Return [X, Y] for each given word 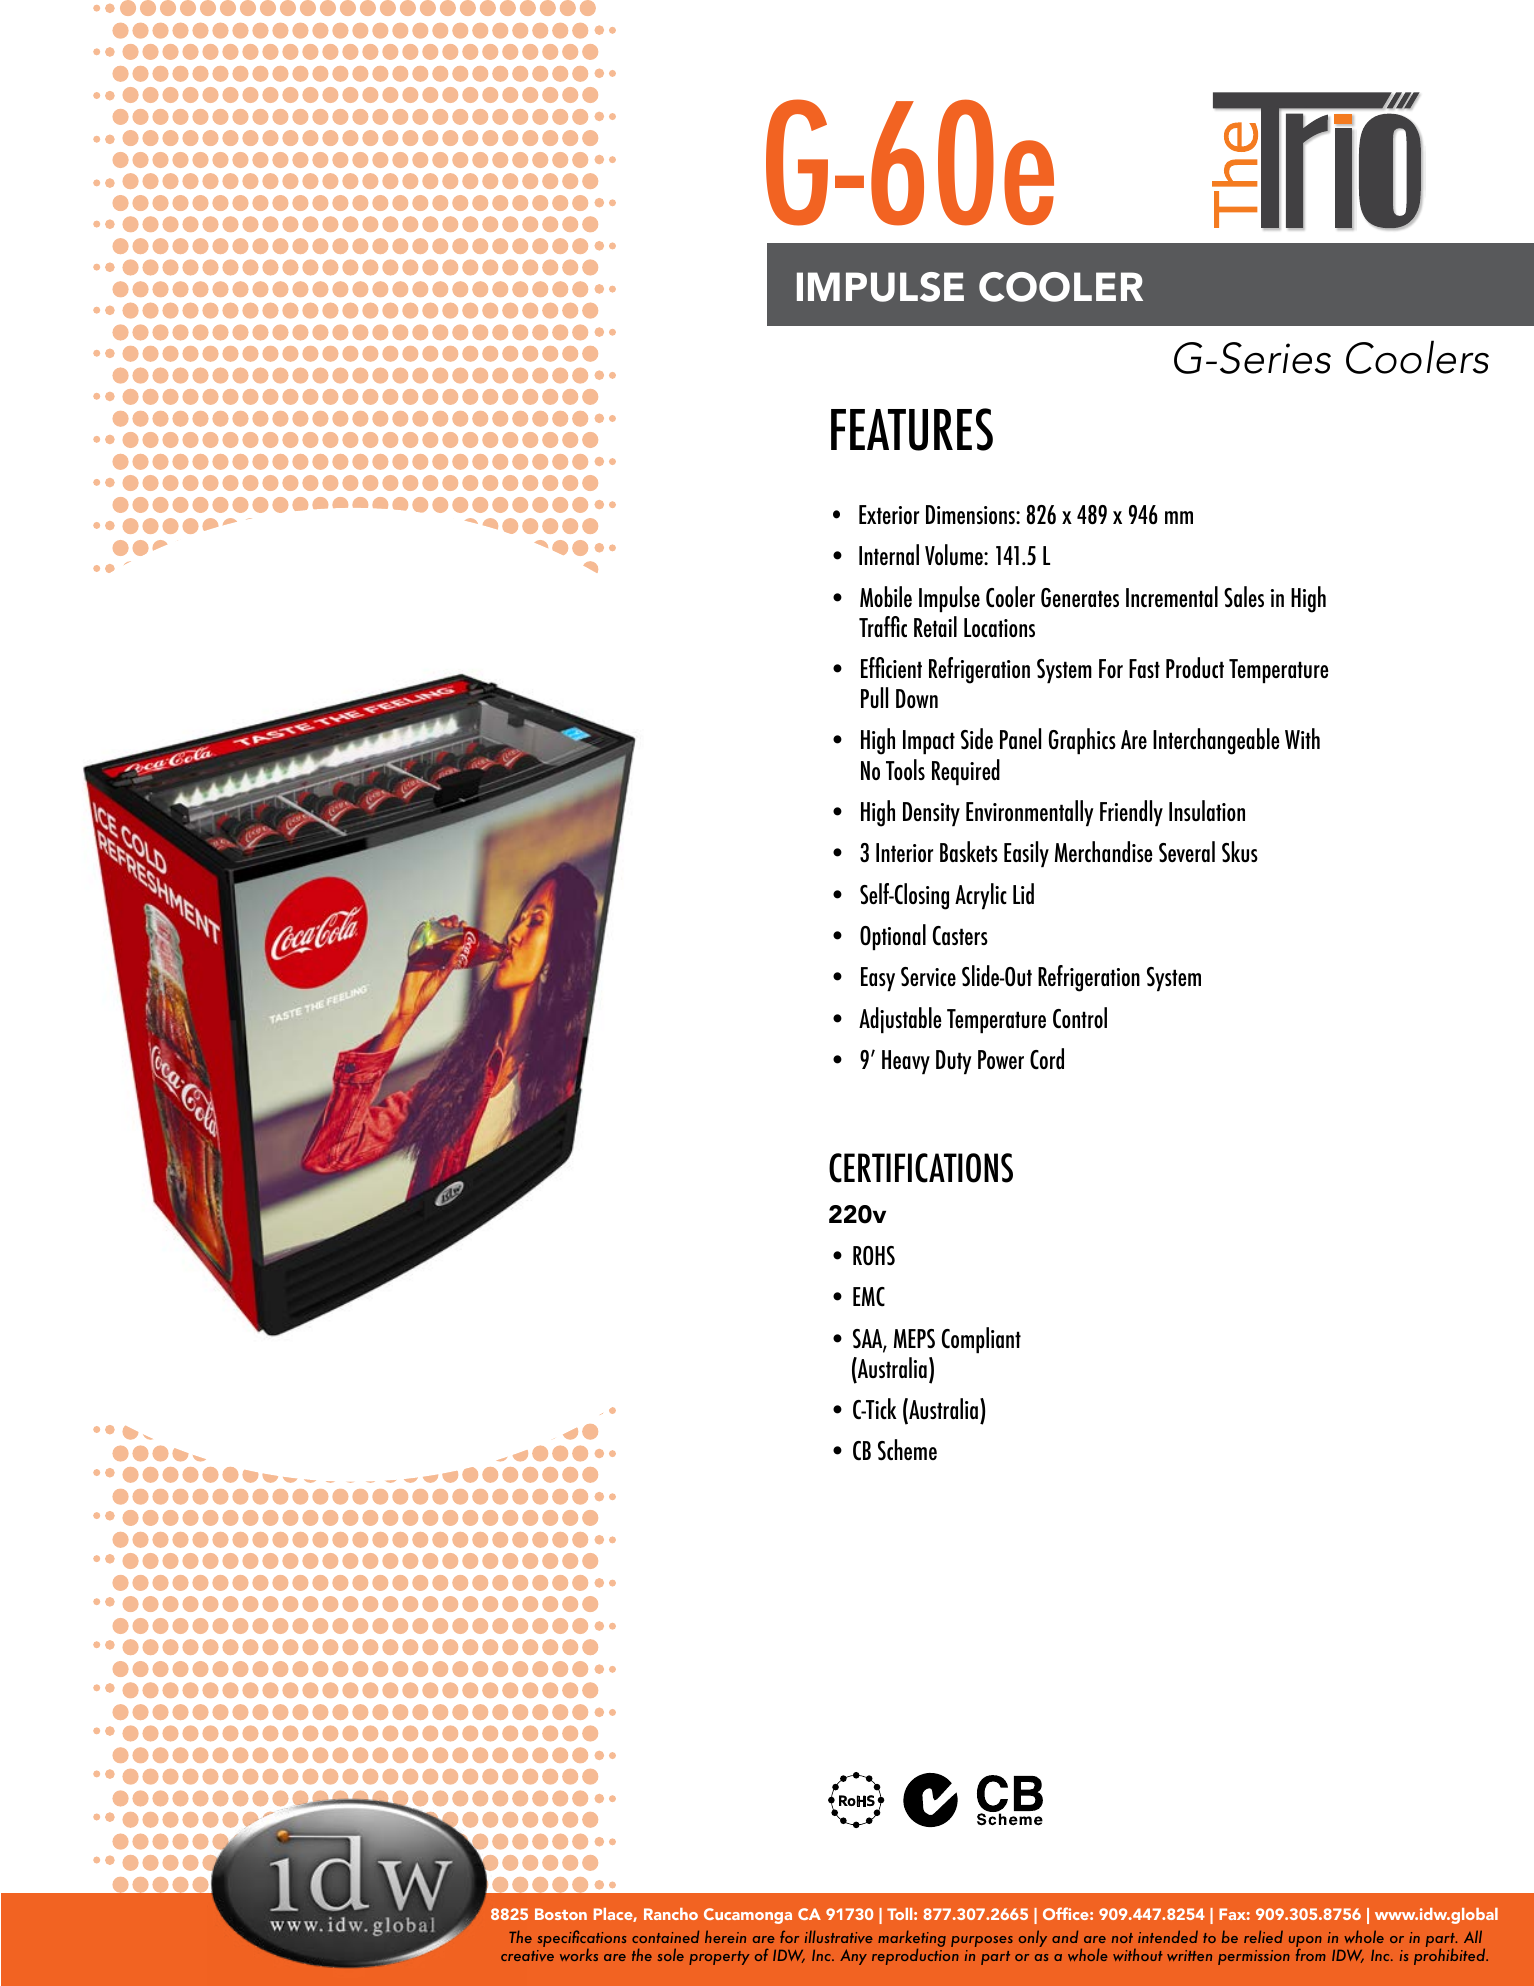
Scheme [907, 1450]
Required [966, 772]
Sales [1244, 596]
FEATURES [912, 429]
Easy [878, 979]
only [1033, 1938]
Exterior [889, 514]
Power [1001, 1059]
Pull [874, 697]
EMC [869, 1297]
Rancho [671, 1914]
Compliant [981, 1340]
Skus [1240, 852]
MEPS [914, 1339]
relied [1263, 1936]
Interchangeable [1216, 741]
